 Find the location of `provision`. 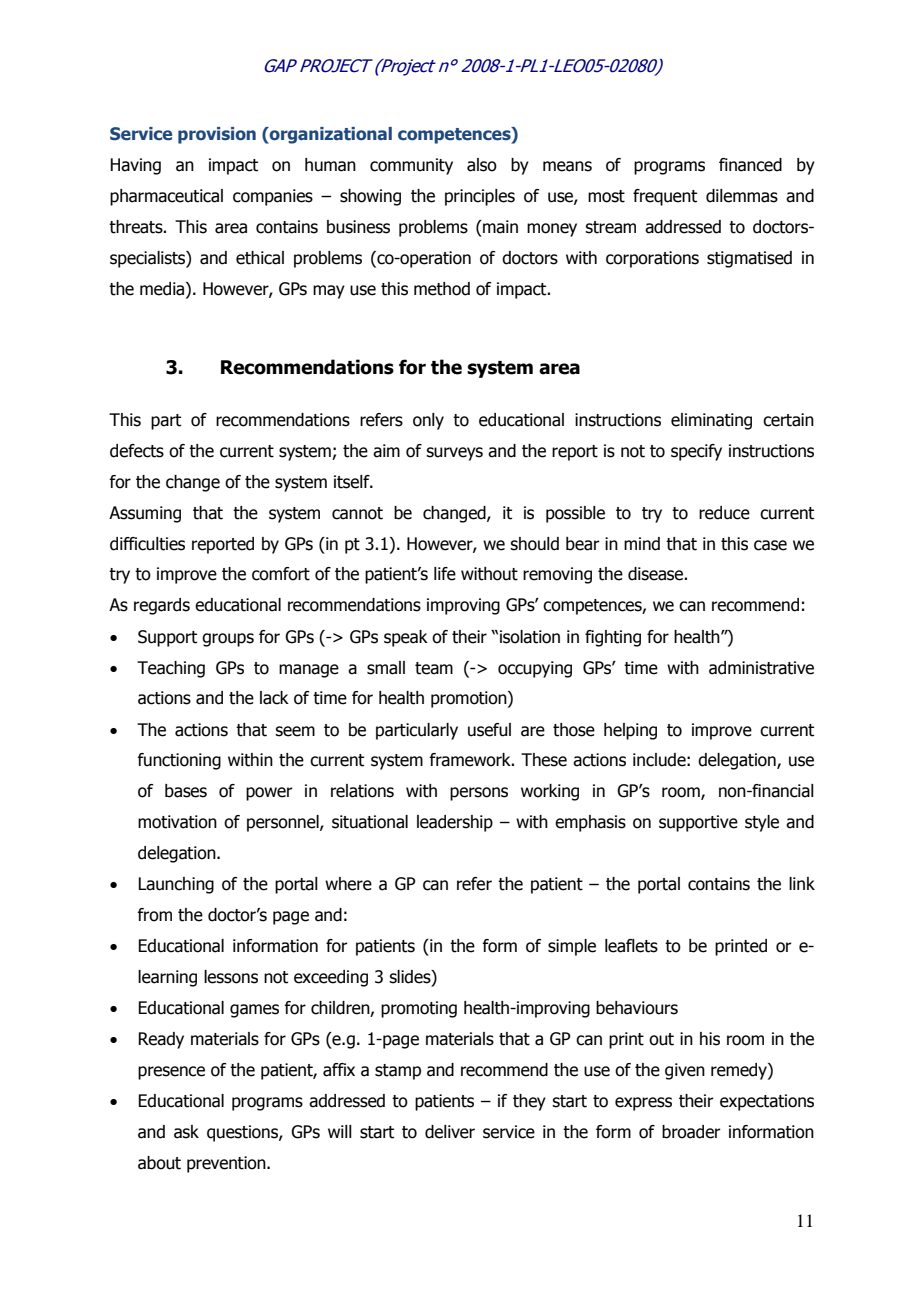

provision is located at coordinates (217, 135).
